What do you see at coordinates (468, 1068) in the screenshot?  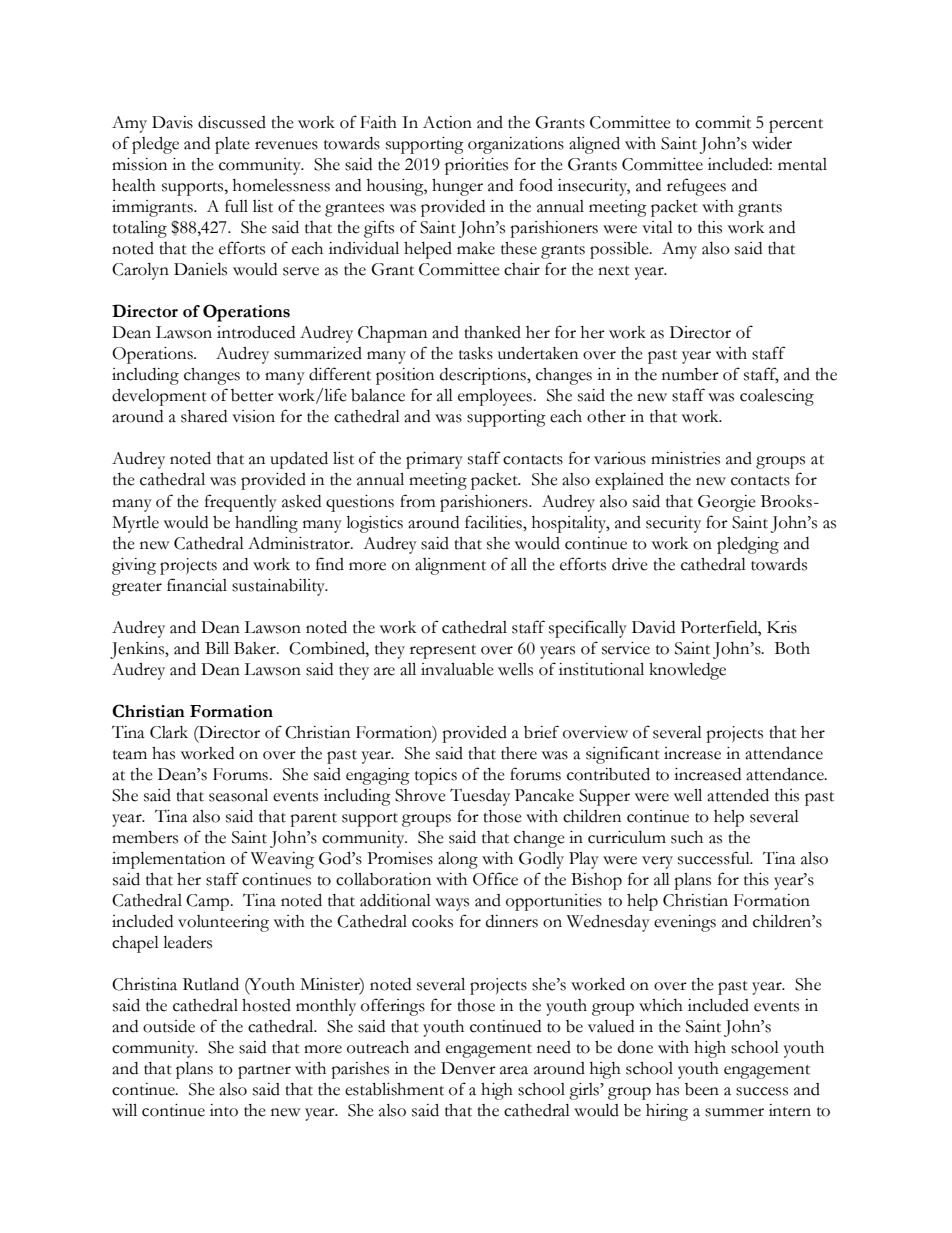 I see `Denver` at bounding box center [468, 1068].
